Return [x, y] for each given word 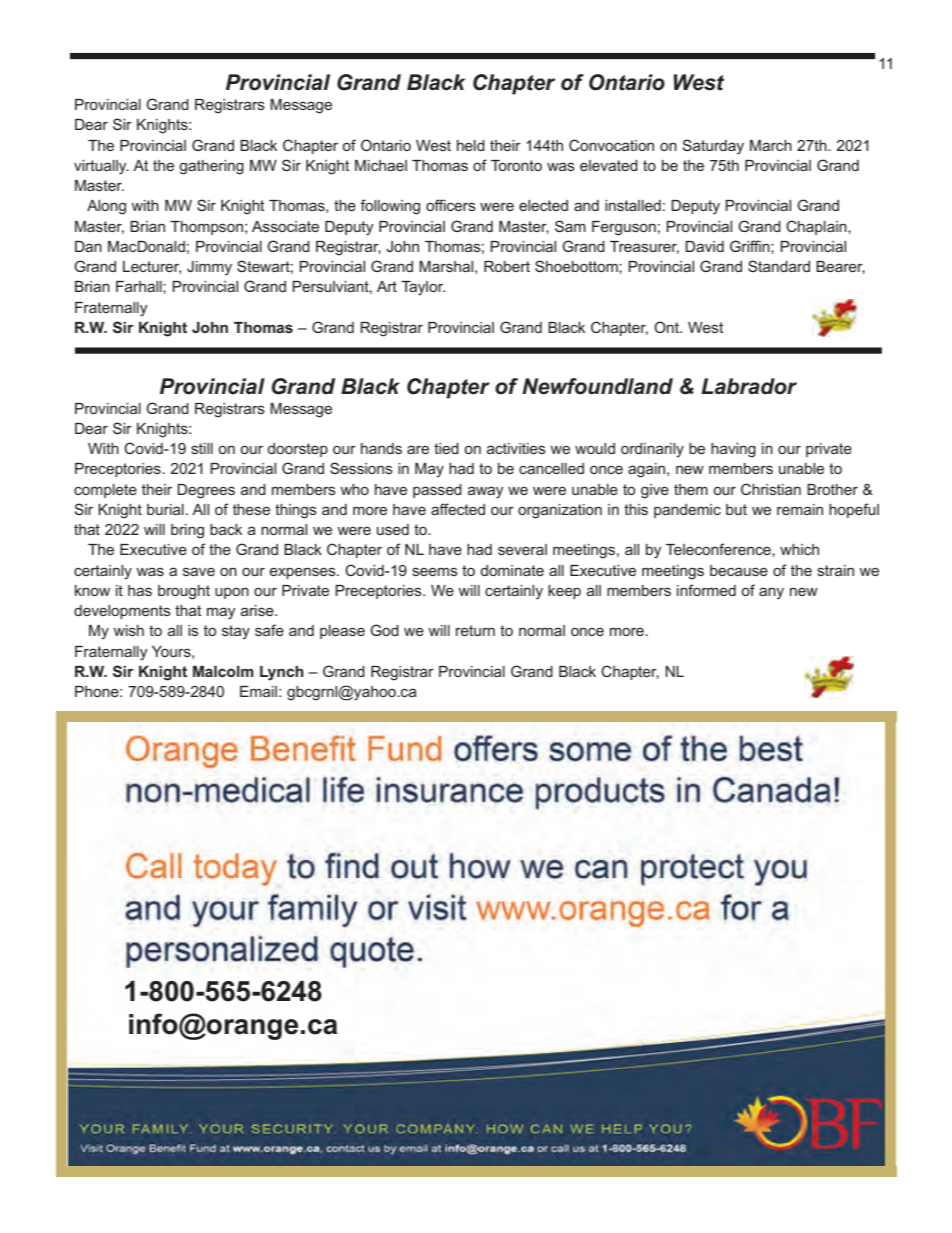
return [475, 630]
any [771, 593]
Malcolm [223, 671]
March [771, 145]
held [471, 145]
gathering [211, 167]
